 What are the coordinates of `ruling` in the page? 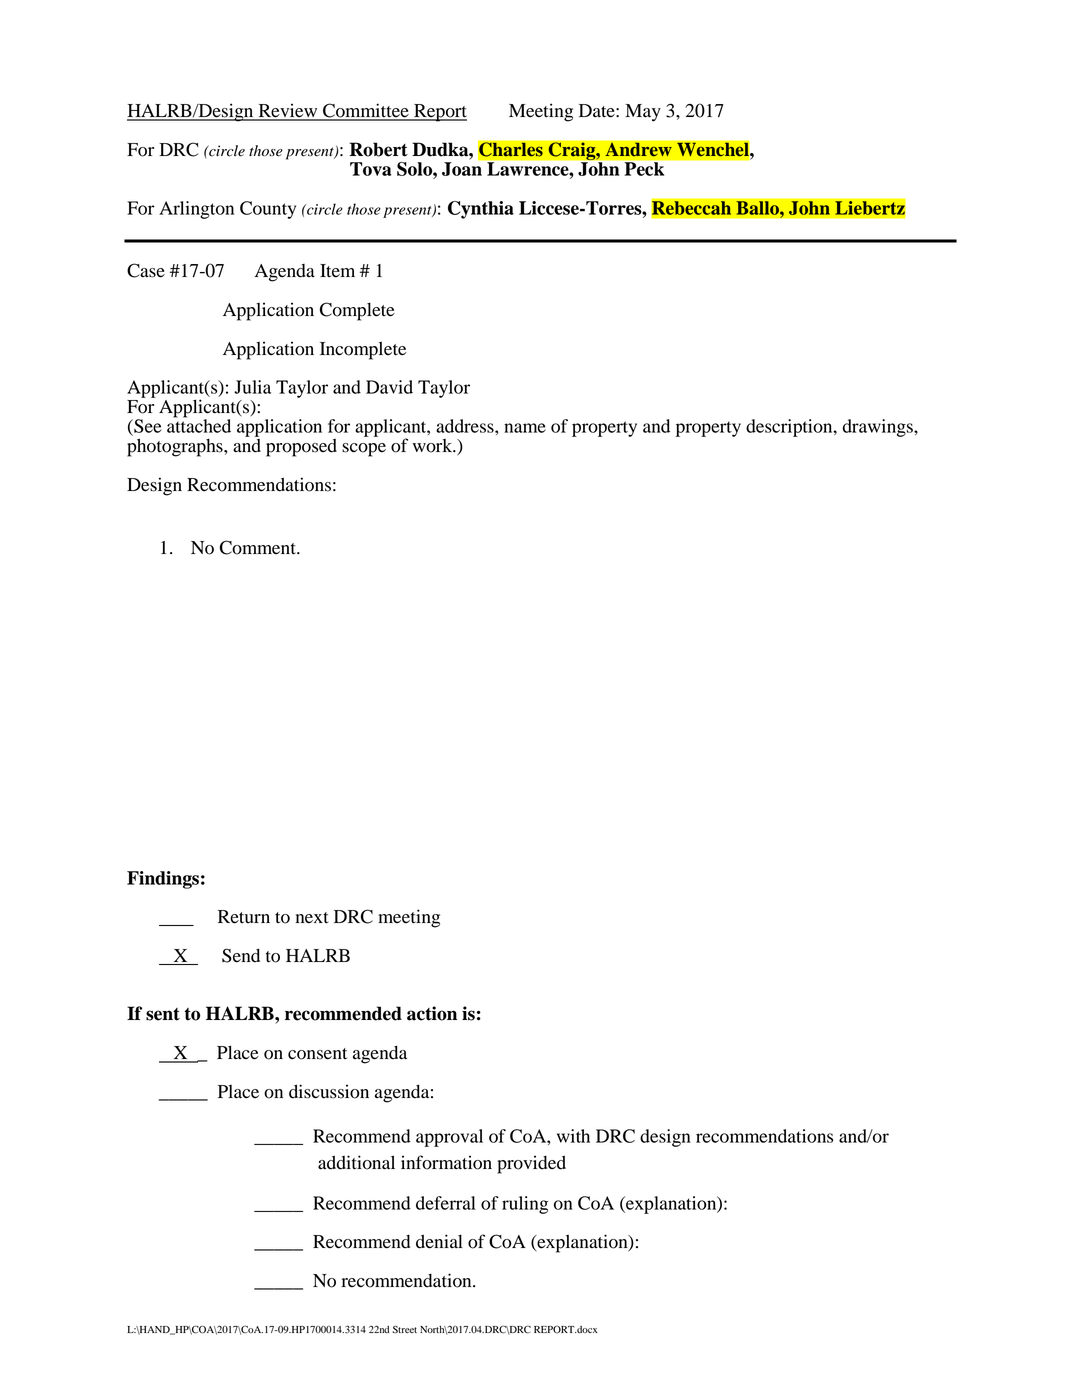 It's located at (525, 1205).
